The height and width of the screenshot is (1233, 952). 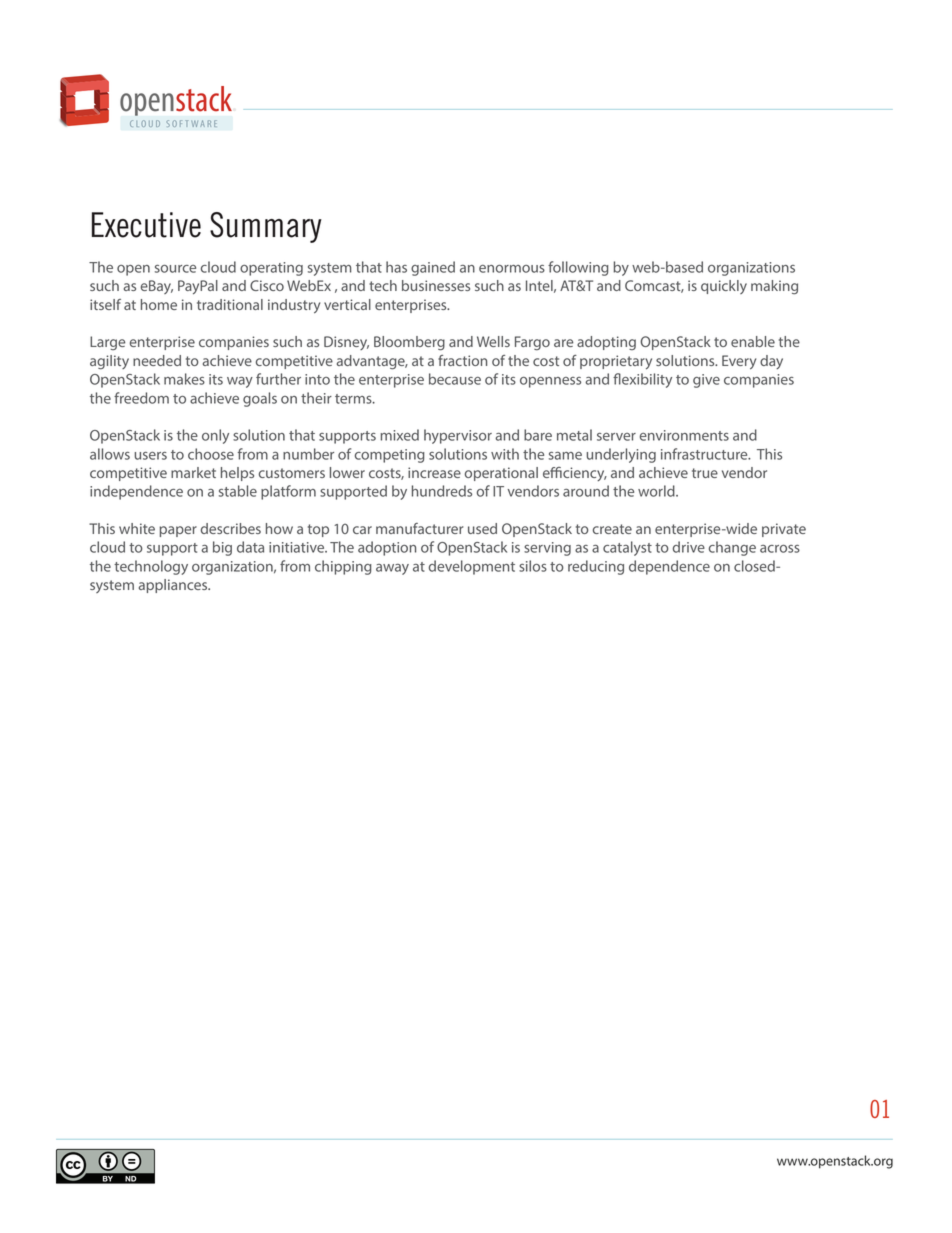 What do you see at coordinates (347, 304) in the screenshot?
I see `vertical` at bounding box center [347, 304].
